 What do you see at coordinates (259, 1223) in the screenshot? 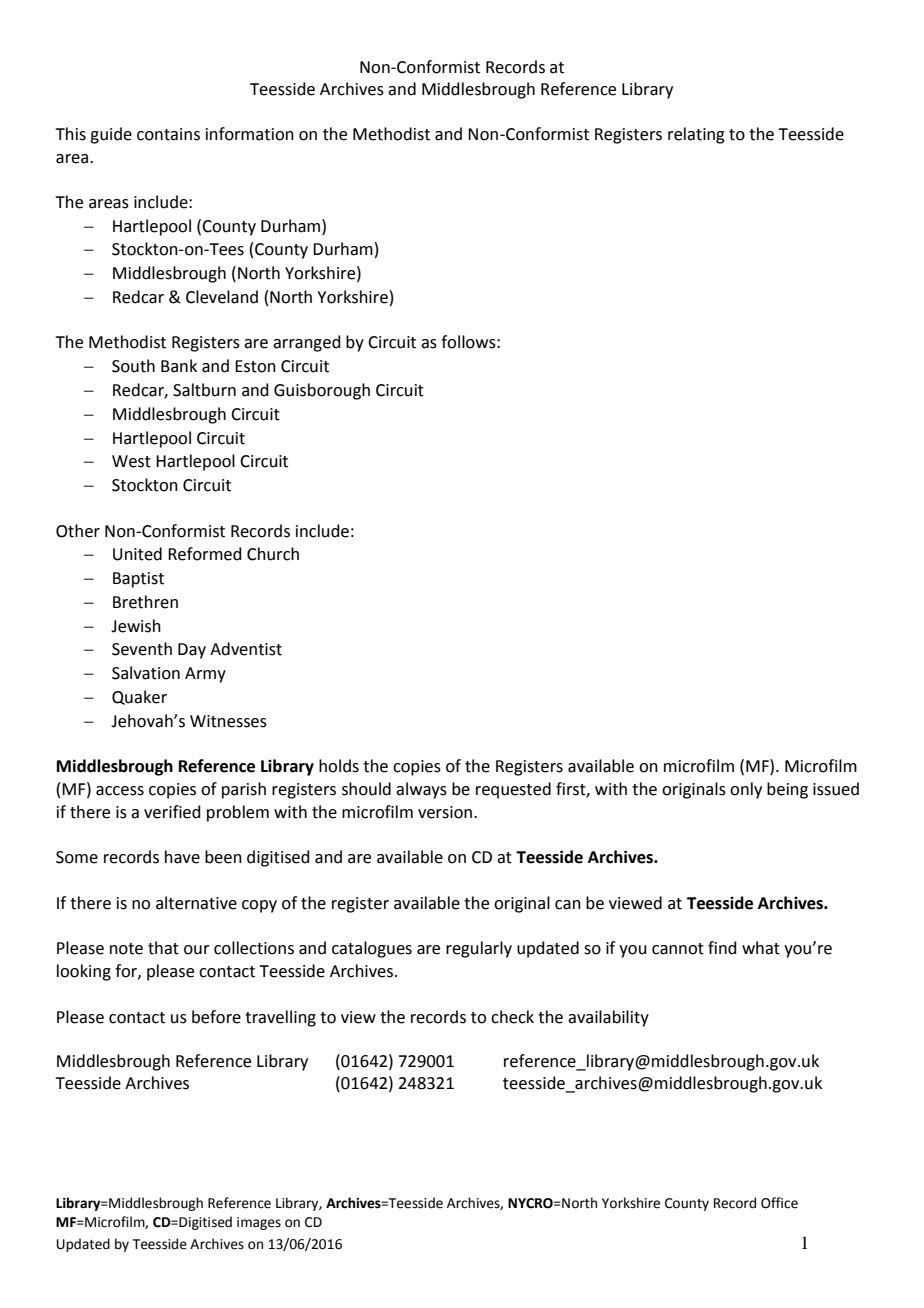
I see `images` at bounding box center [259, 1223].
